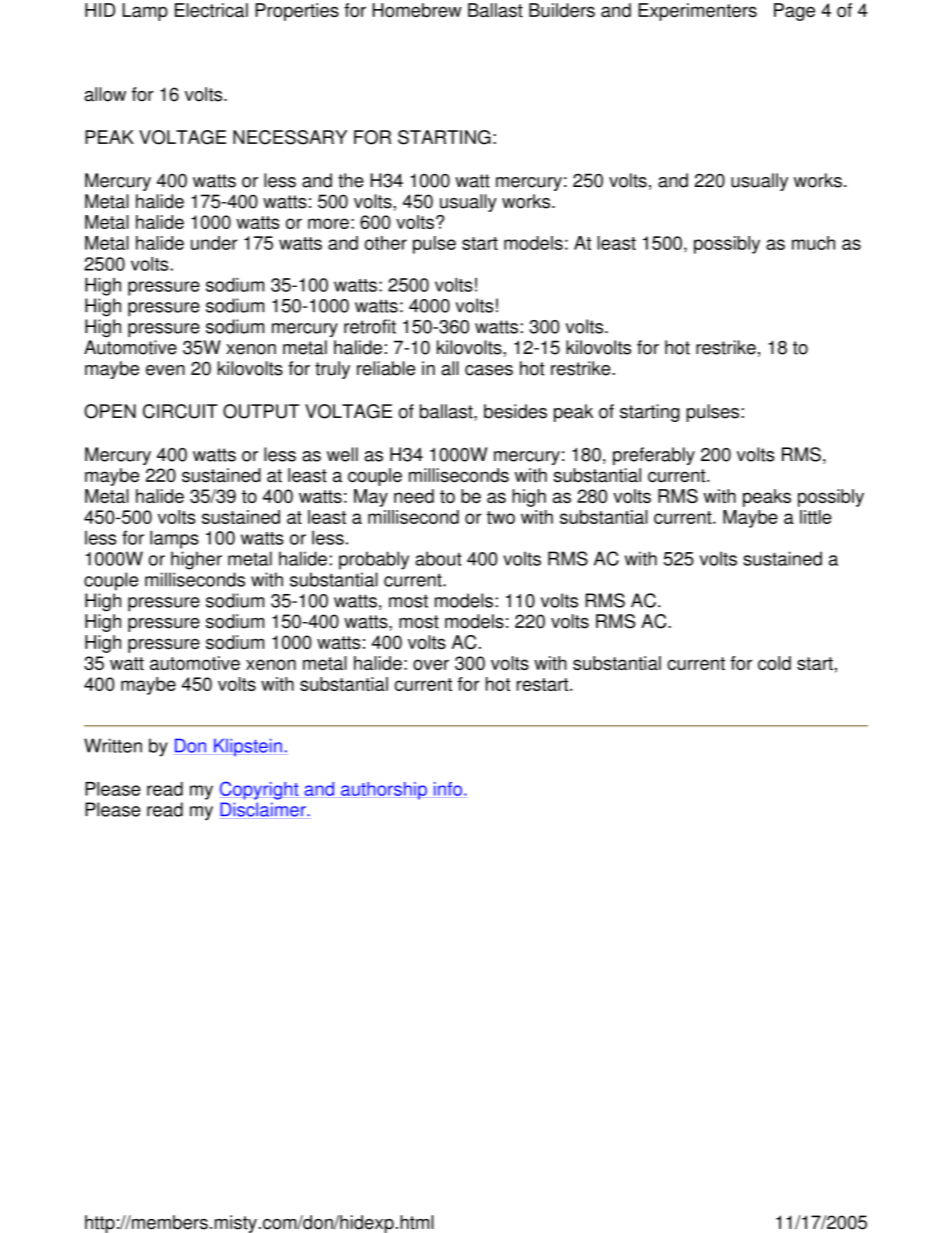 The width and height of the page is (952, 1233). Describe the element at coordinates (417, 10) in the page. I see `Homebrew` at that location.
